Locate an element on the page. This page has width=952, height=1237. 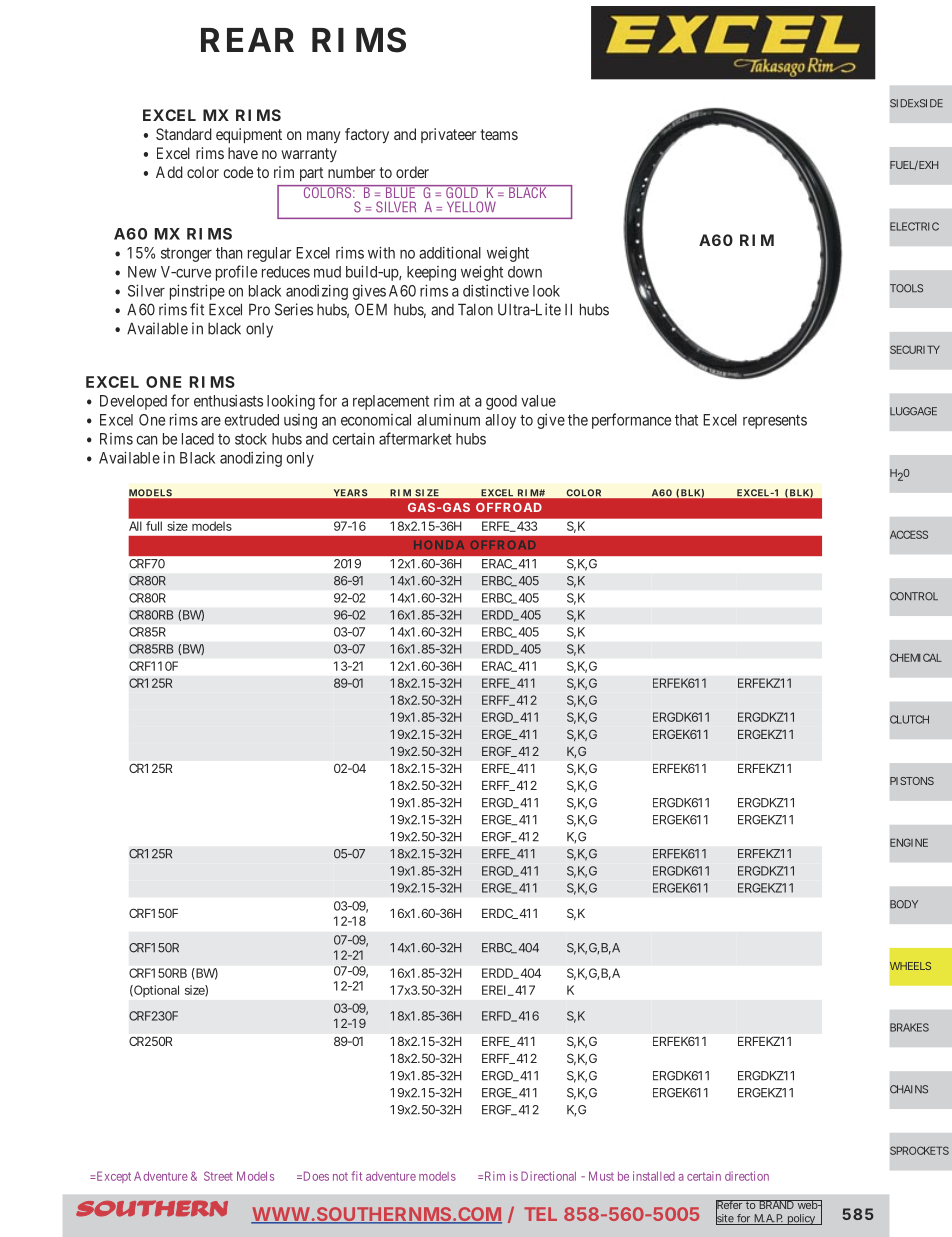
TEL is located at coordinates (540, 1214).
